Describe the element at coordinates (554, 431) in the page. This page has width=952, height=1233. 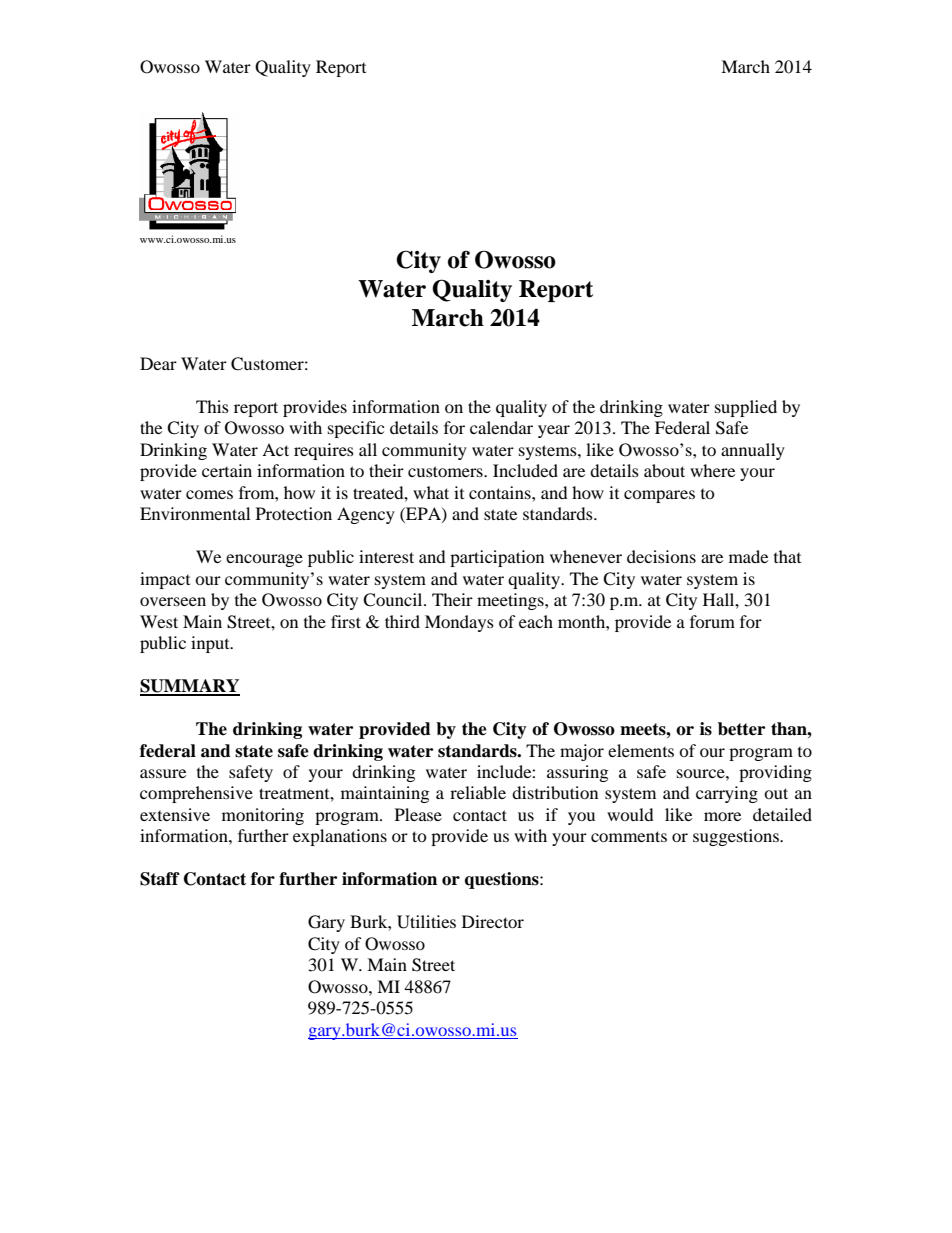
I see `year` at that location.
